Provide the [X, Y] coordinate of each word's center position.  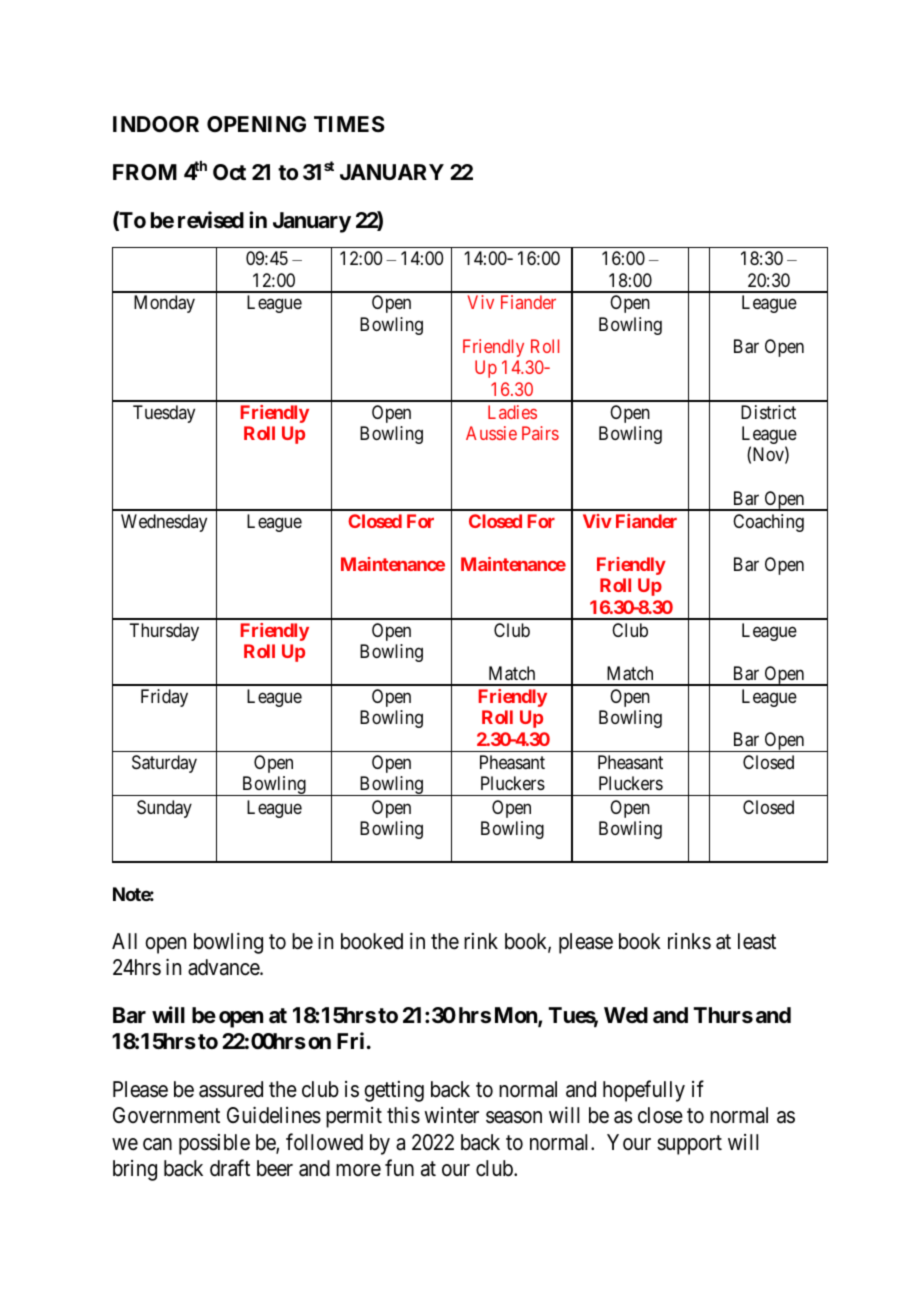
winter [451, 1115]
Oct [229, 172]
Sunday [164, 809]
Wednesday [164, 523]
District [768, 412]
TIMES [349, 124]
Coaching [768, 523]
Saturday [164, 764]
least [757, 941]
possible [214, 1144]
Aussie [491, 433]
